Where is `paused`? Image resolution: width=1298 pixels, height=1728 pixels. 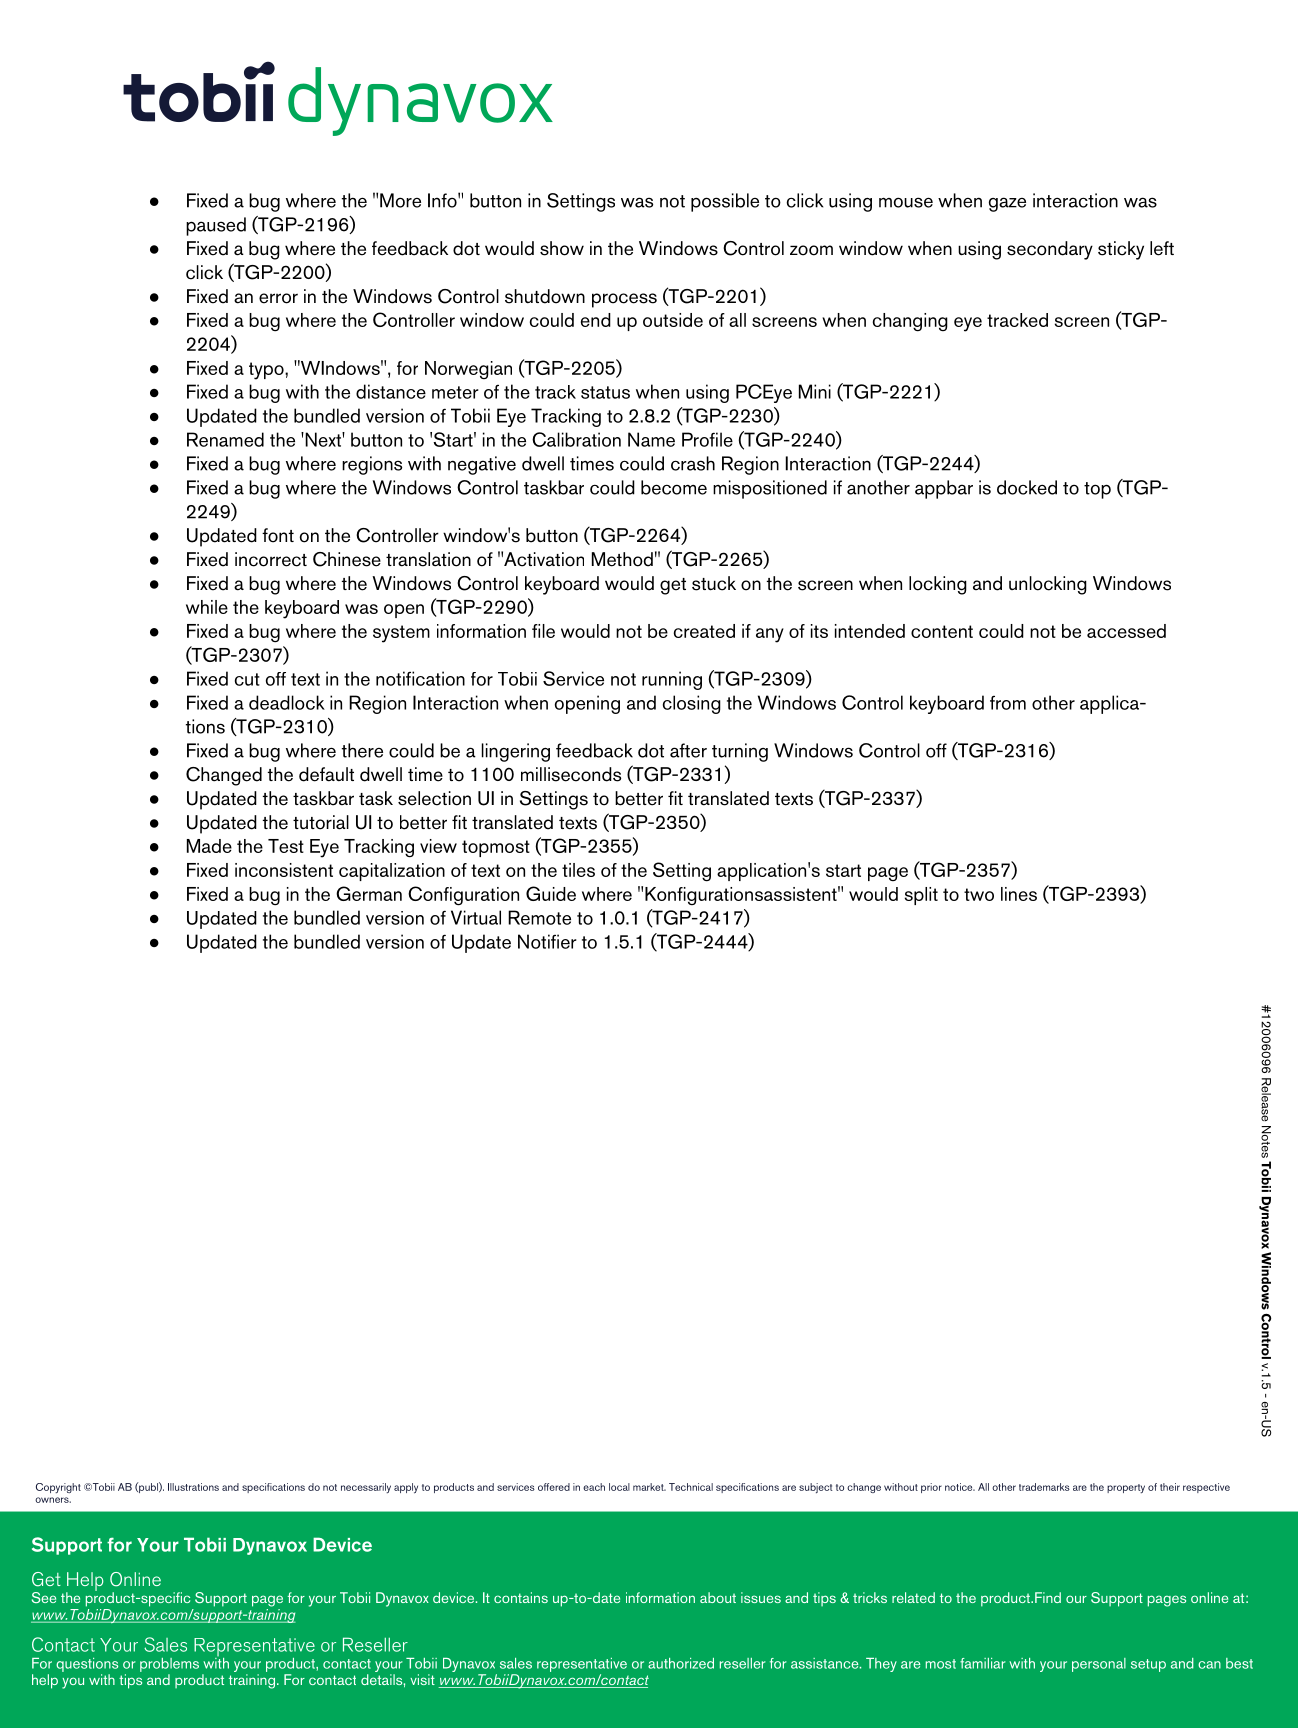
paused is located at coordinates (216, 226).
